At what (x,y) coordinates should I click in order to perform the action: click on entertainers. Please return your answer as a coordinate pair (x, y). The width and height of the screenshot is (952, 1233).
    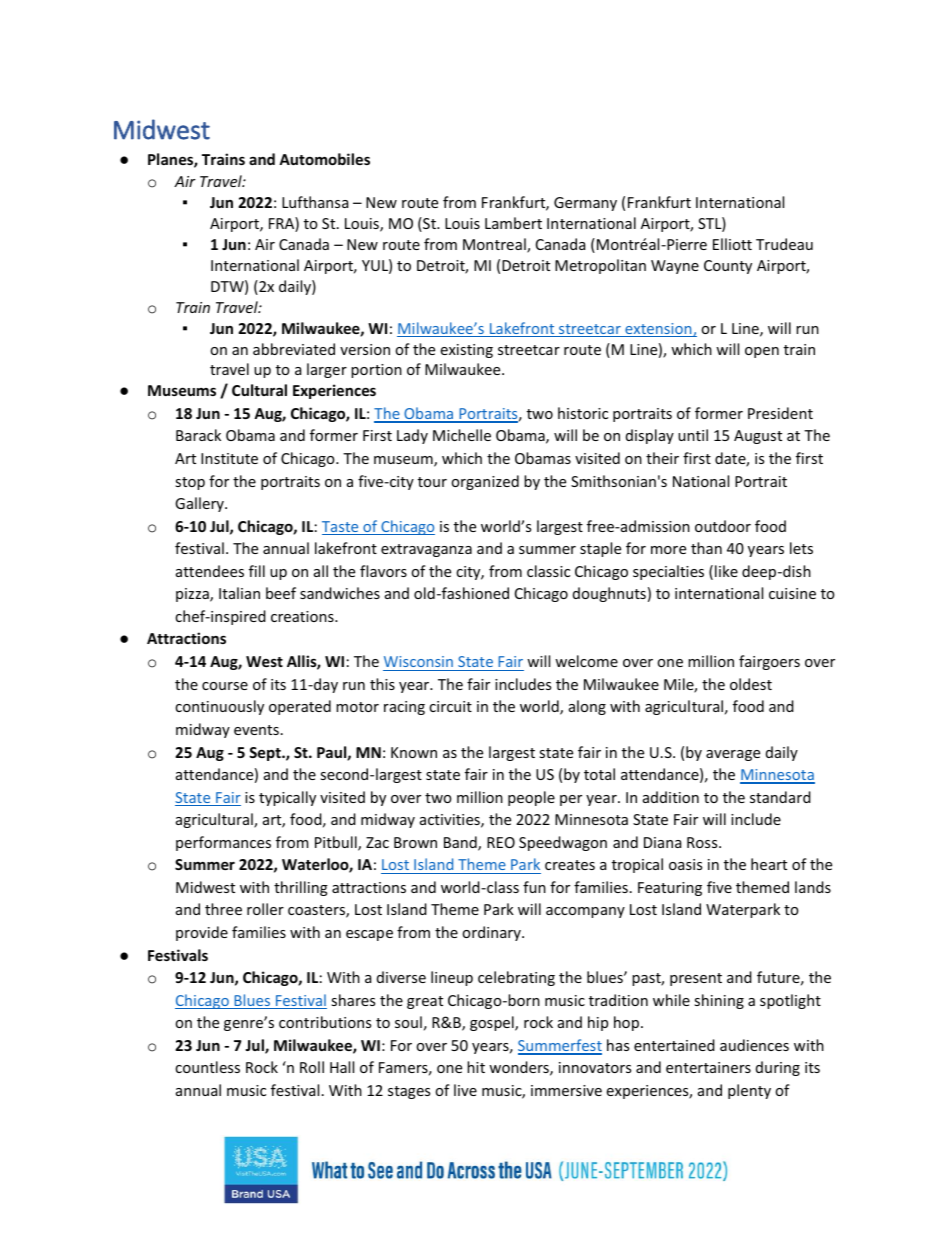
    Looking at the image, I should click on (708, 1067).
